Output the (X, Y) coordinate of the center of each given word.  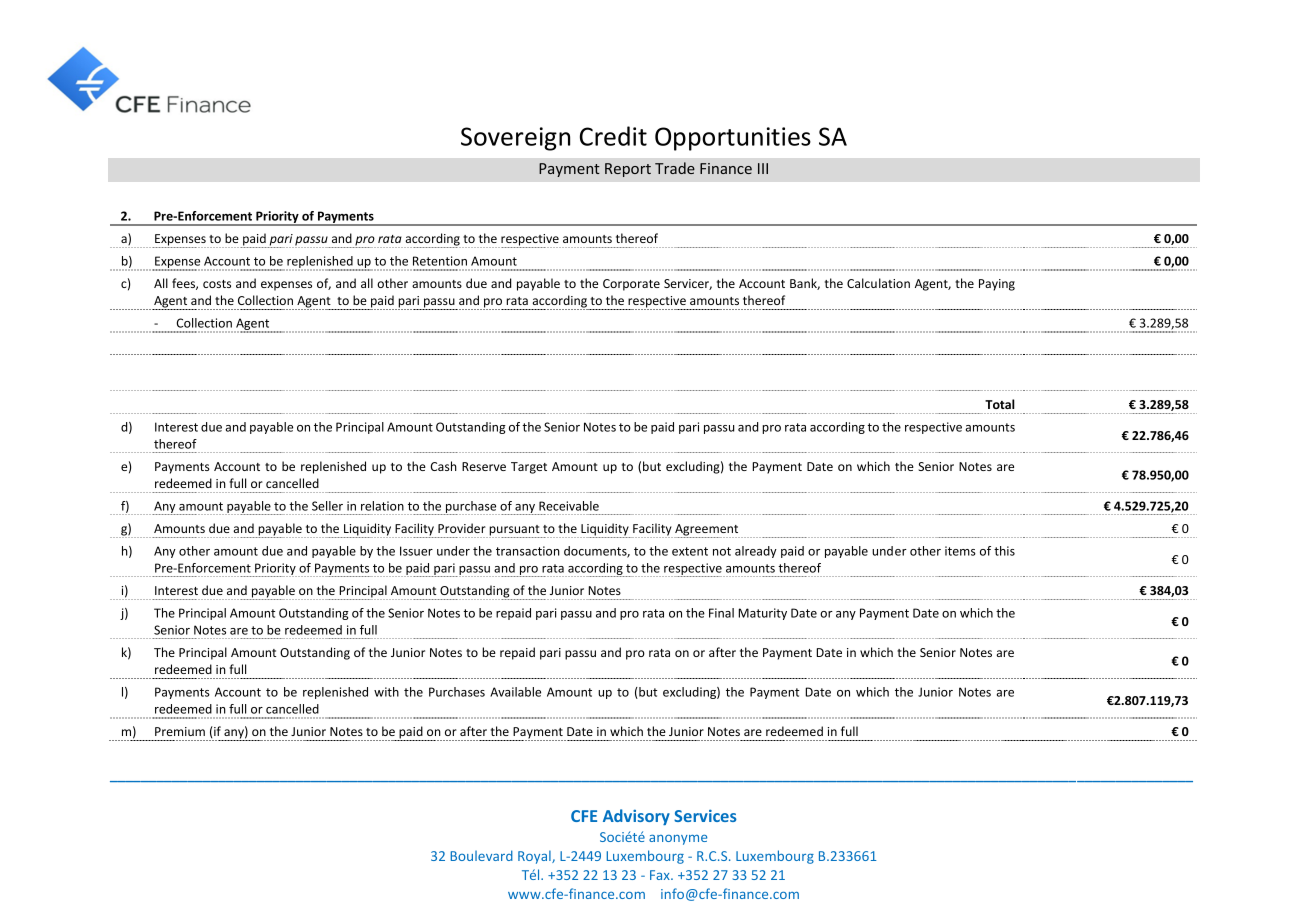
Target (529, 468)
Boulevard (481, 855)
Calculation (878, 283)
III (763, 168)
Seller (327, 506)
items (960, 551)
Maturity (762, 614)
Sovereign (515, 139)
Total (1000, 404)
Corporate (631, 285)
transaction (528, 551)
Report (628, 170)
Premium (180, 731)
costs (217, 284)
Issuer (416, 551)
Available (515, 692)
